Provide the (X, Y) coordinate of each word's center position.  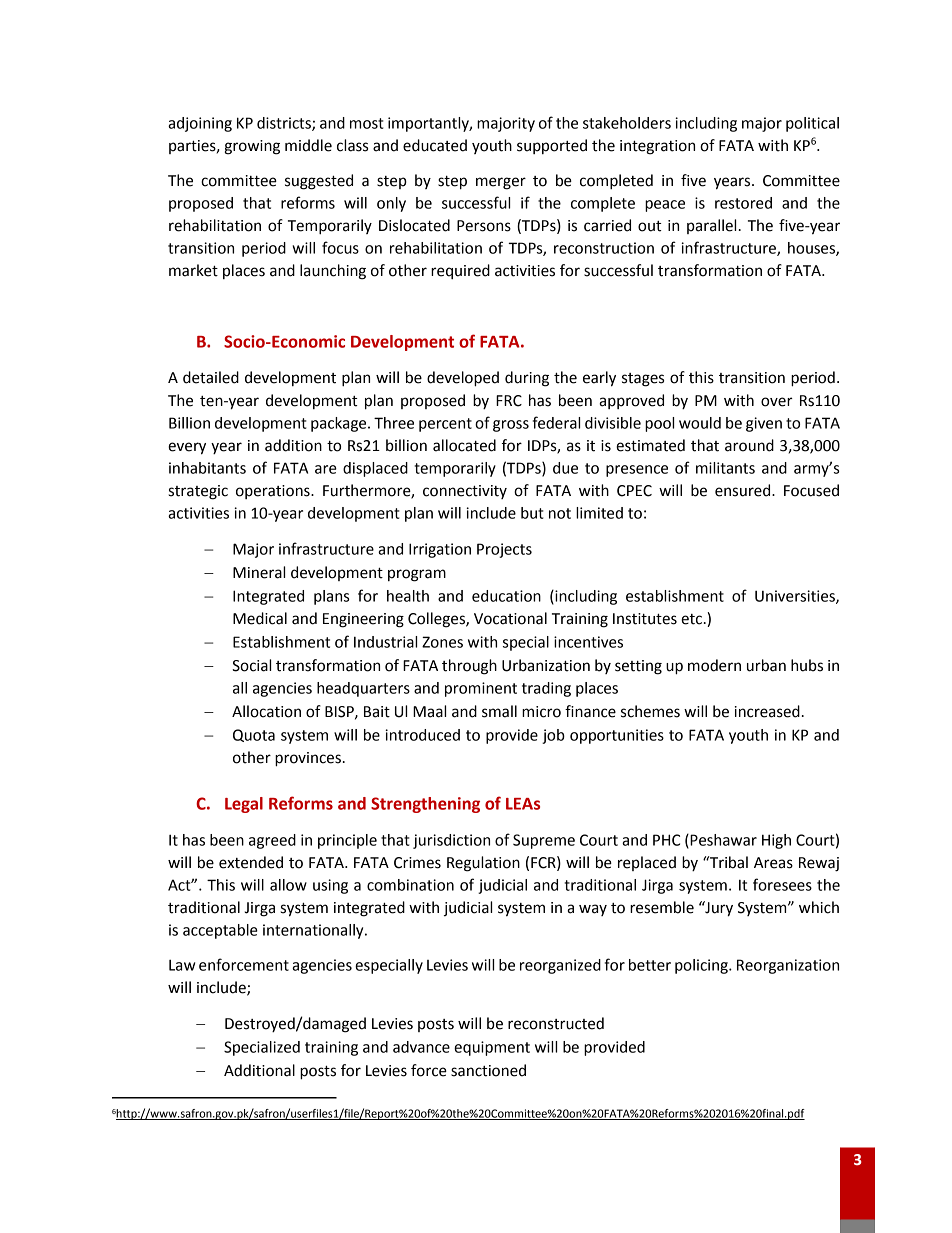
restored (743, 203)
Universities (796, 597)
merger (501, 183)
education (506, 596)
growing (252, 147)
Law (182, 965)
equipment (492, 1048)
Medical (260, 618)
